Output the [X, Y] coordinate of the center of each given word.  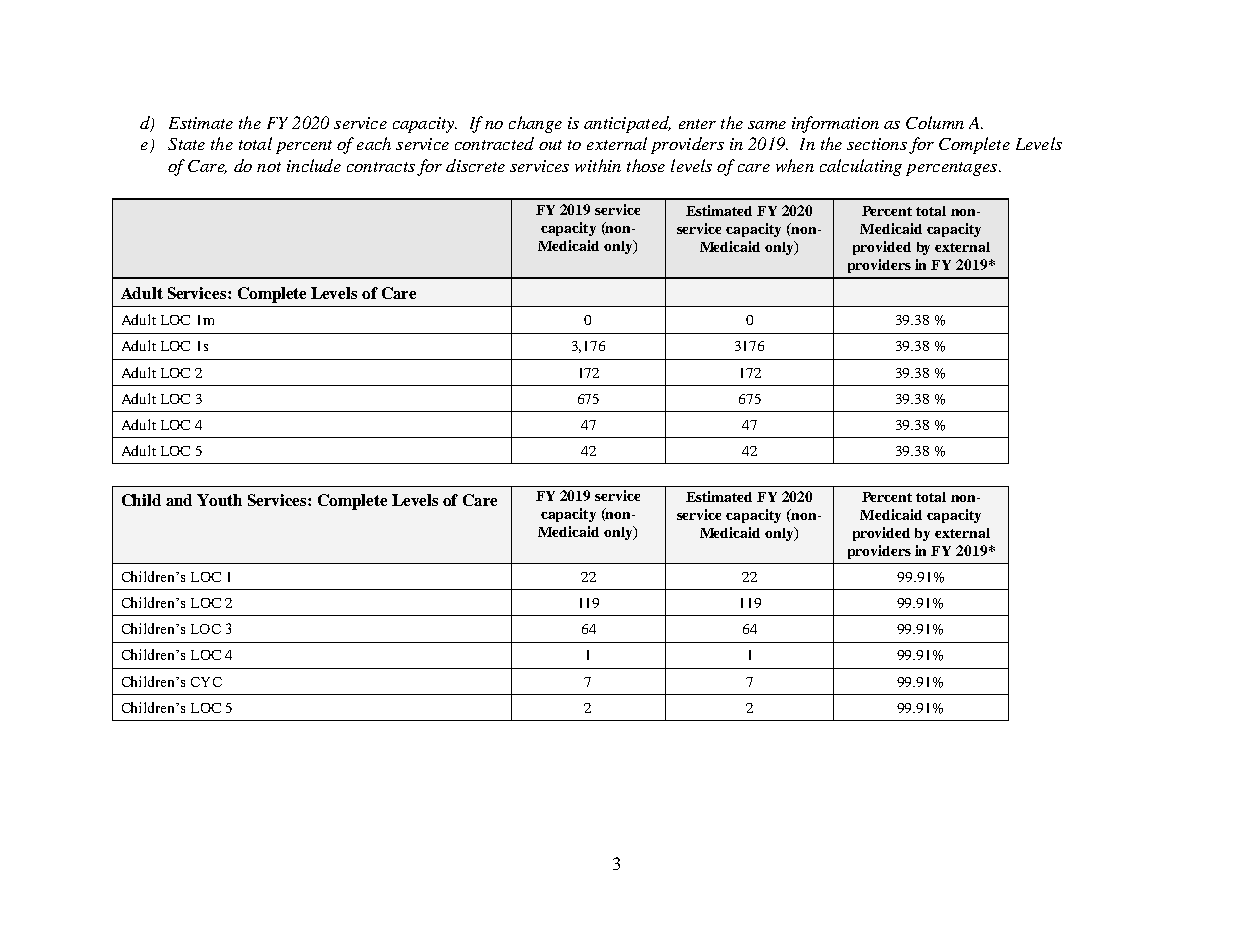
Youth [219, 500]
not [269, 167]
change [535, 124]
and [179, 500]
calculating [861, 167]
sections [877, 144]
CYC [206, 682]
